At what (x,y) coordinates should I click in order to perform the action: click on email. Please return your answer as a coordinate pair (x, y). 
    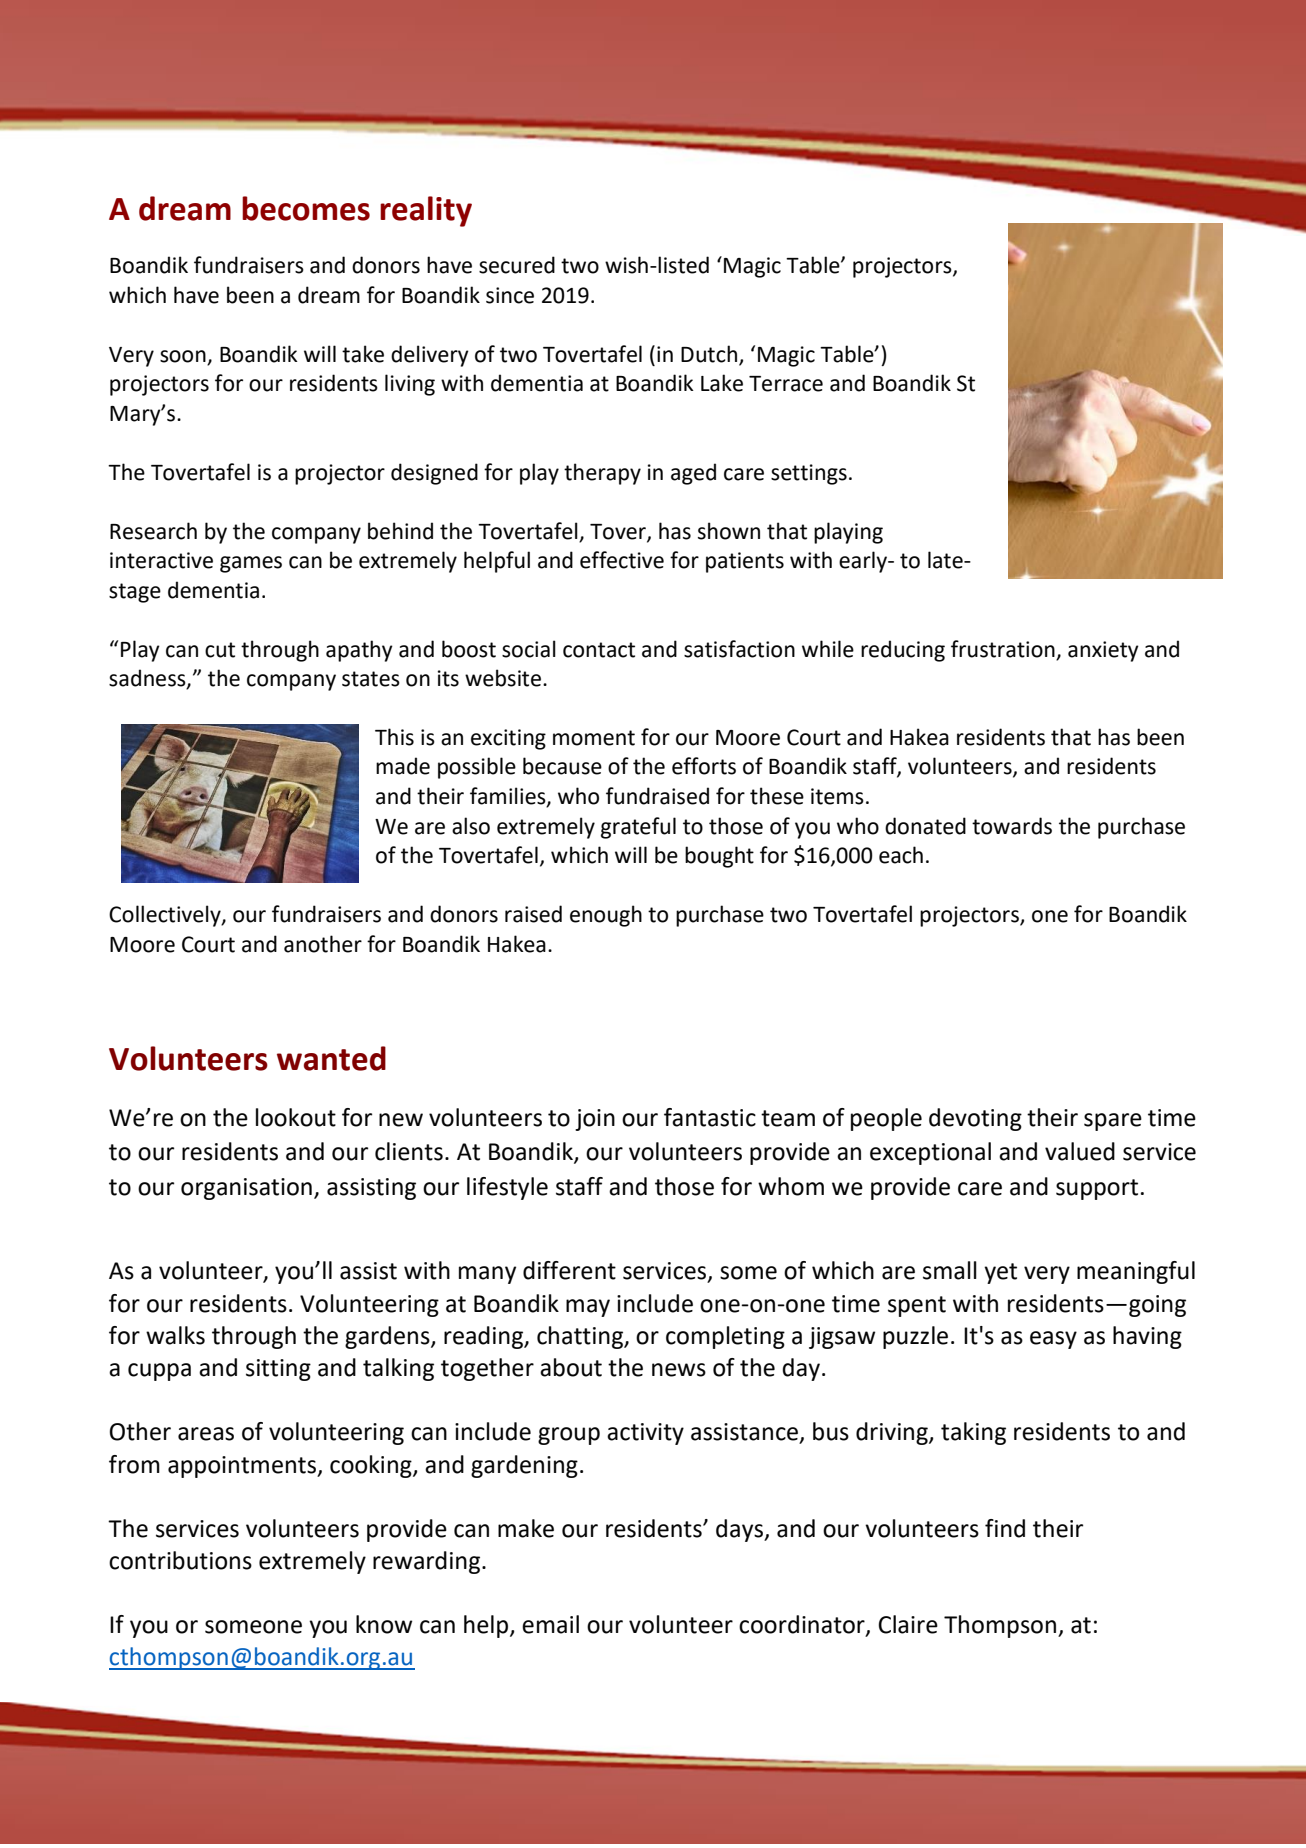
    Looking at the image, I should click on (550, 1624).
